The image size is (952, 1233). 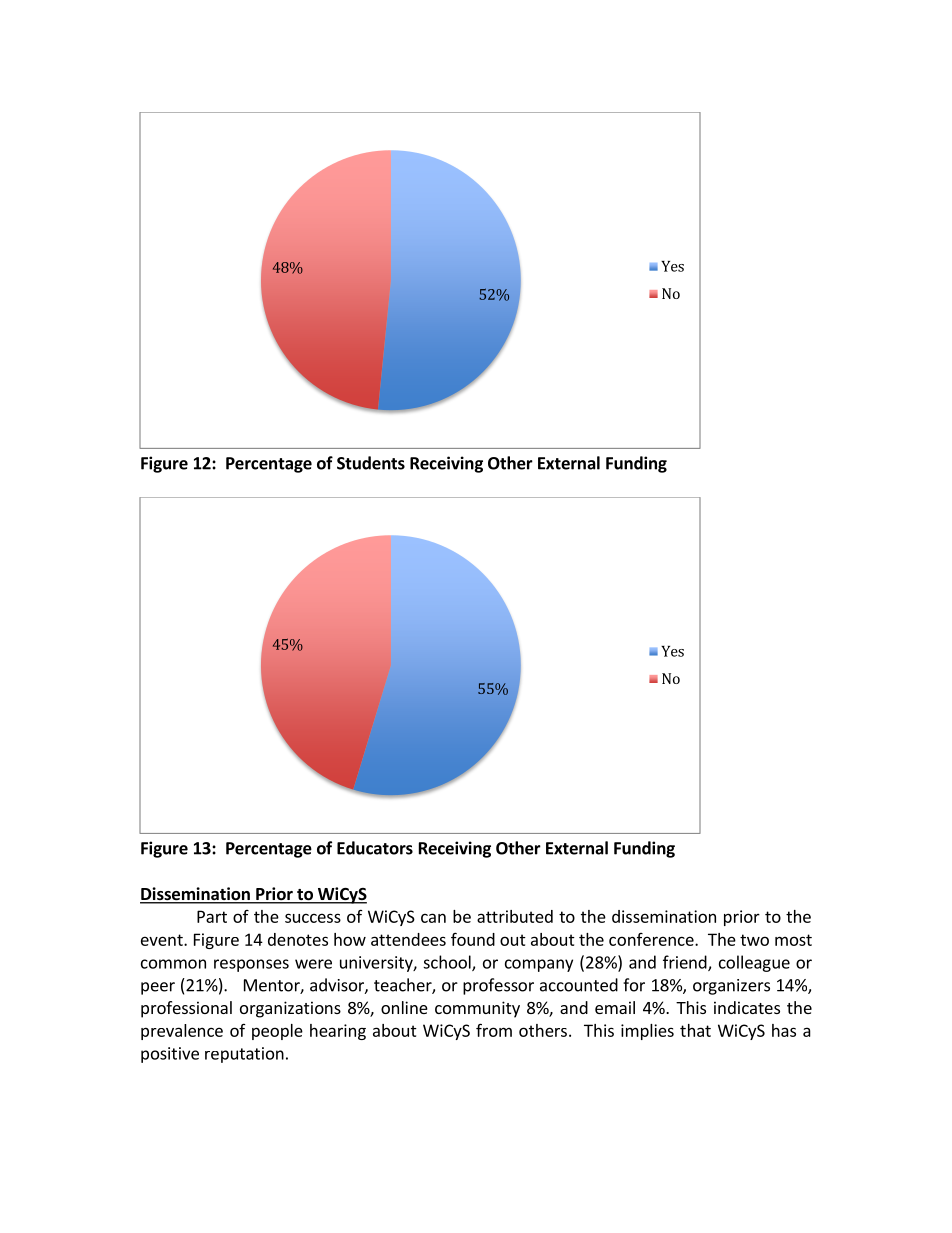 What do you see at coordinates (371, 463) in the screenshot?
I see `Students` at bounding box center [371, 463].
